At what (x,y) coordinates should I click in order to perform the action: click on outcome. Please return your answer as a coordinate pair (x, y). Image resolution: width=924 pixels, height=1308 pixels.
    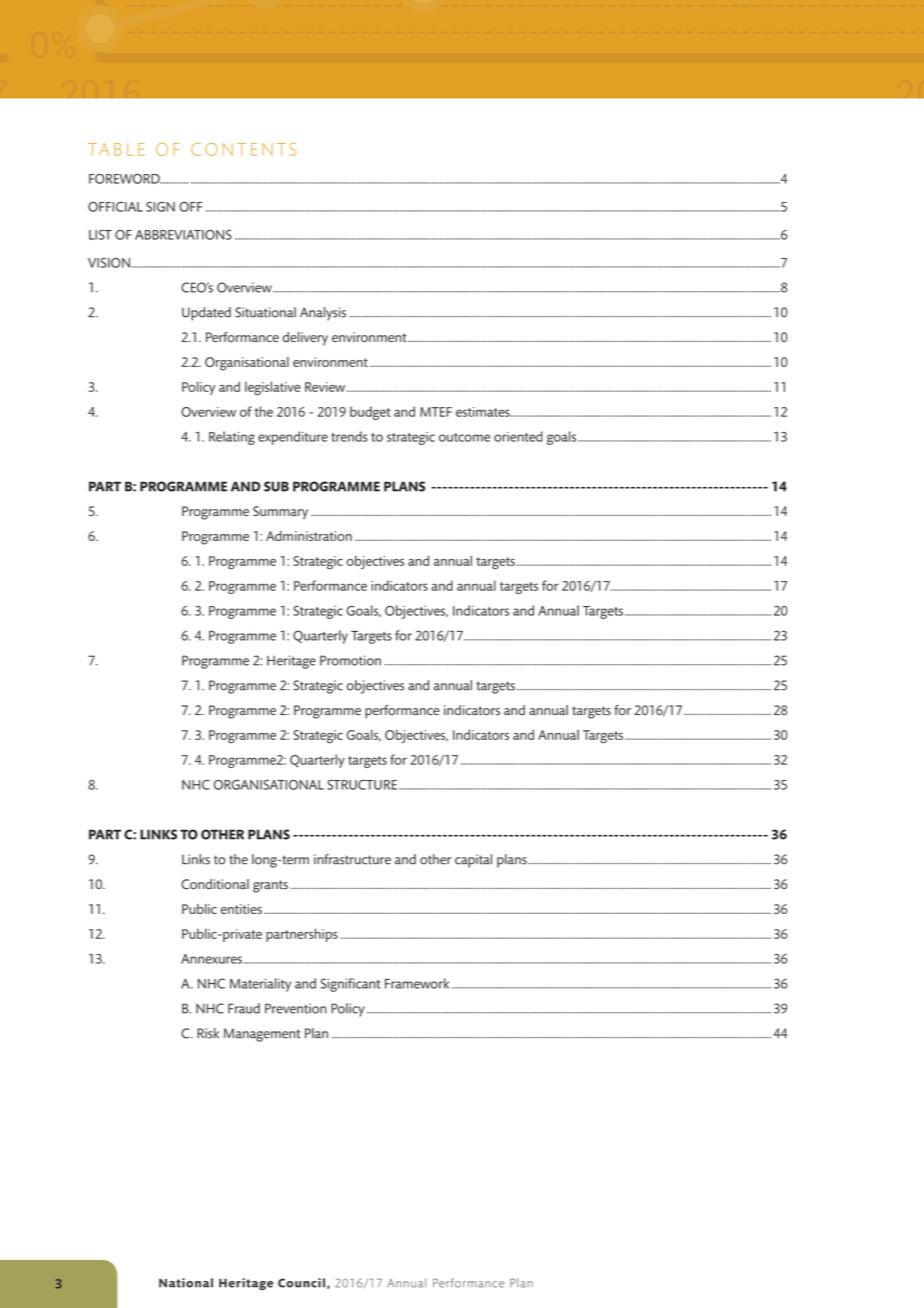
    Looking at the image, I should click on (464, 437).
